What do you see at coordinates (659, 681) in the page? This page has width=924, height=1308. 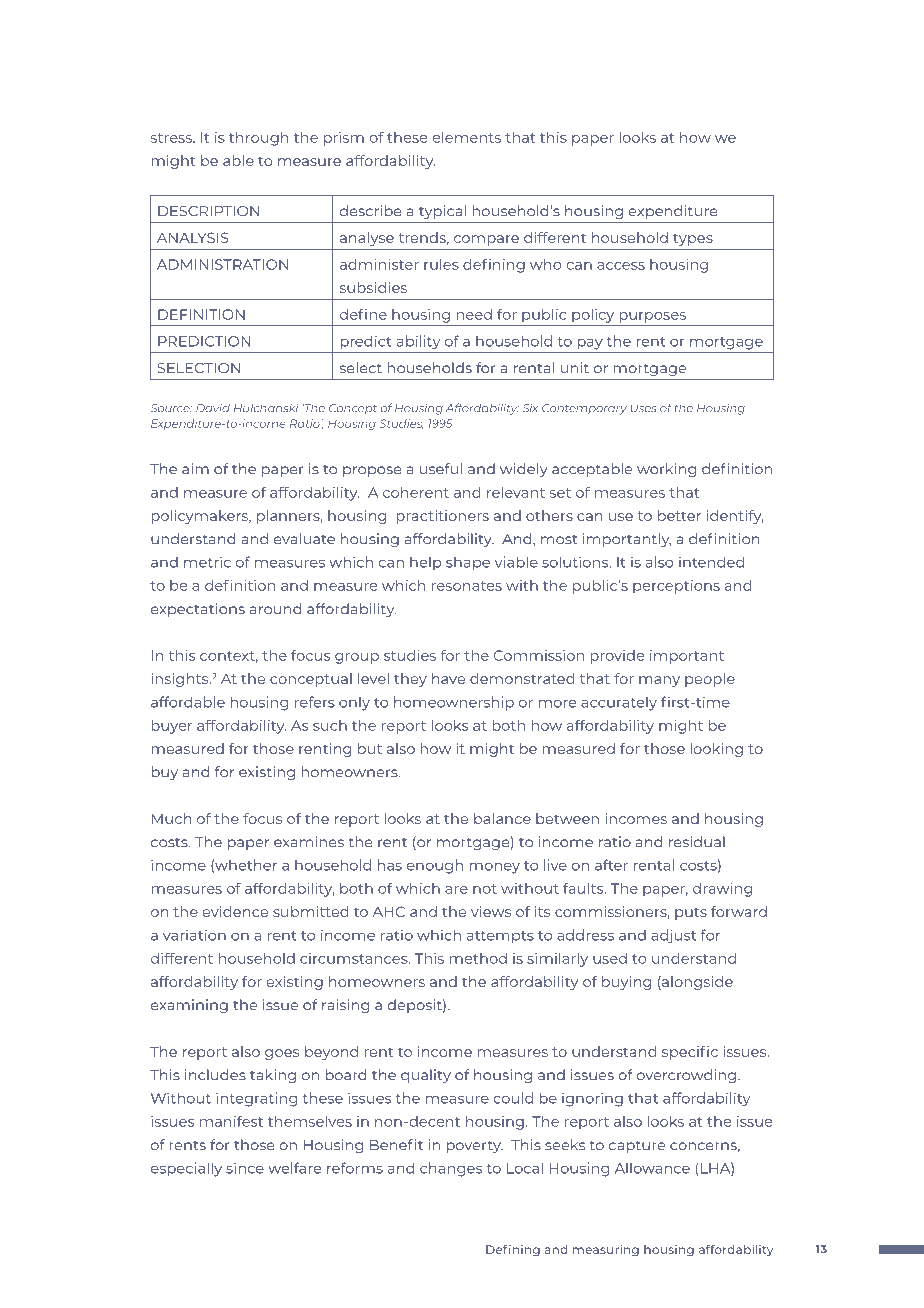 I see `many` at bounding box center [659, 681].
